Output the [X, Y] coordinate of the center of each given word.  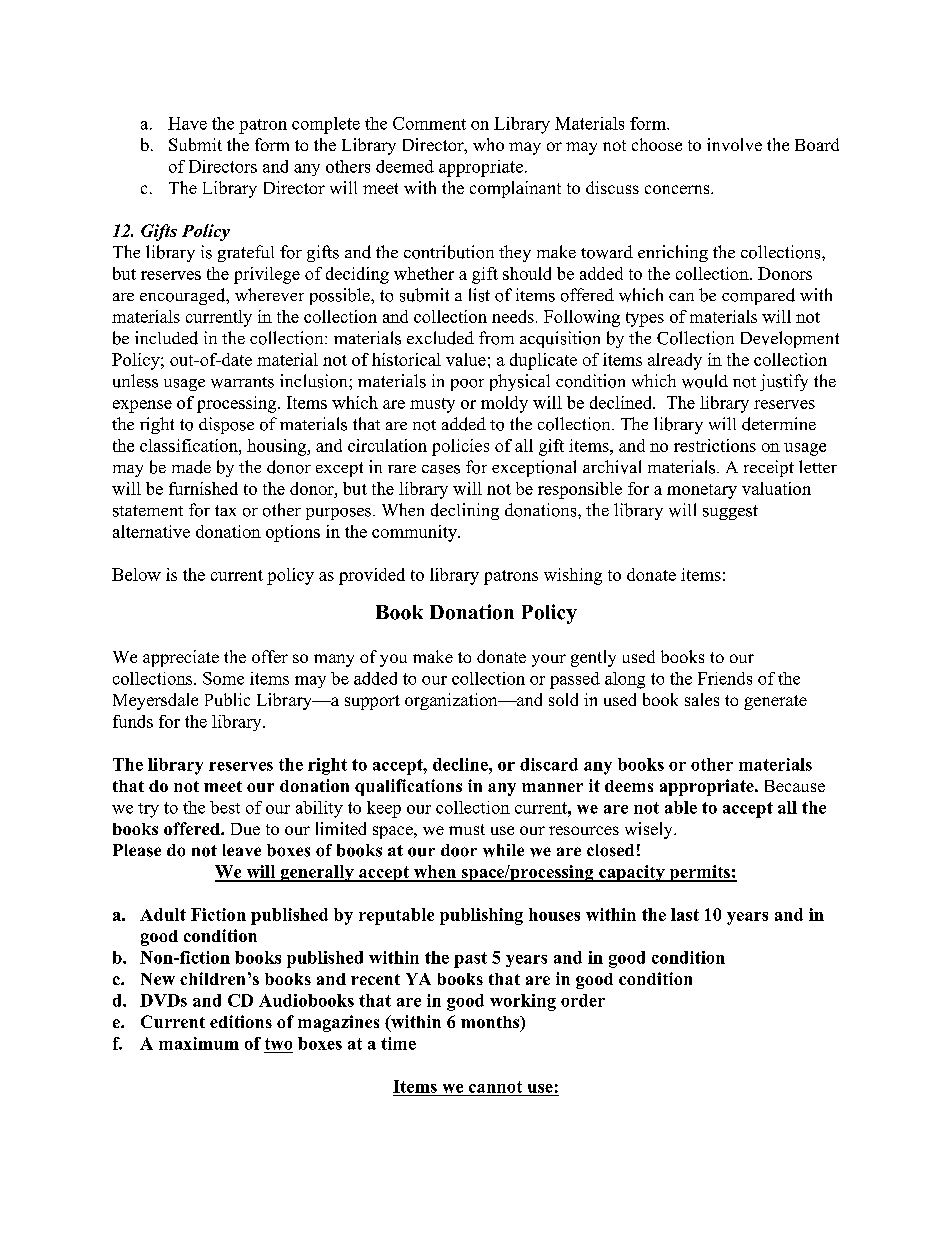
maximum [199, 1043]
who [488, 144]
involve [734, 144]
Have [187, 123]
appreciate [181, 658]
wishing [573, 576]
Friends [725, 678]
